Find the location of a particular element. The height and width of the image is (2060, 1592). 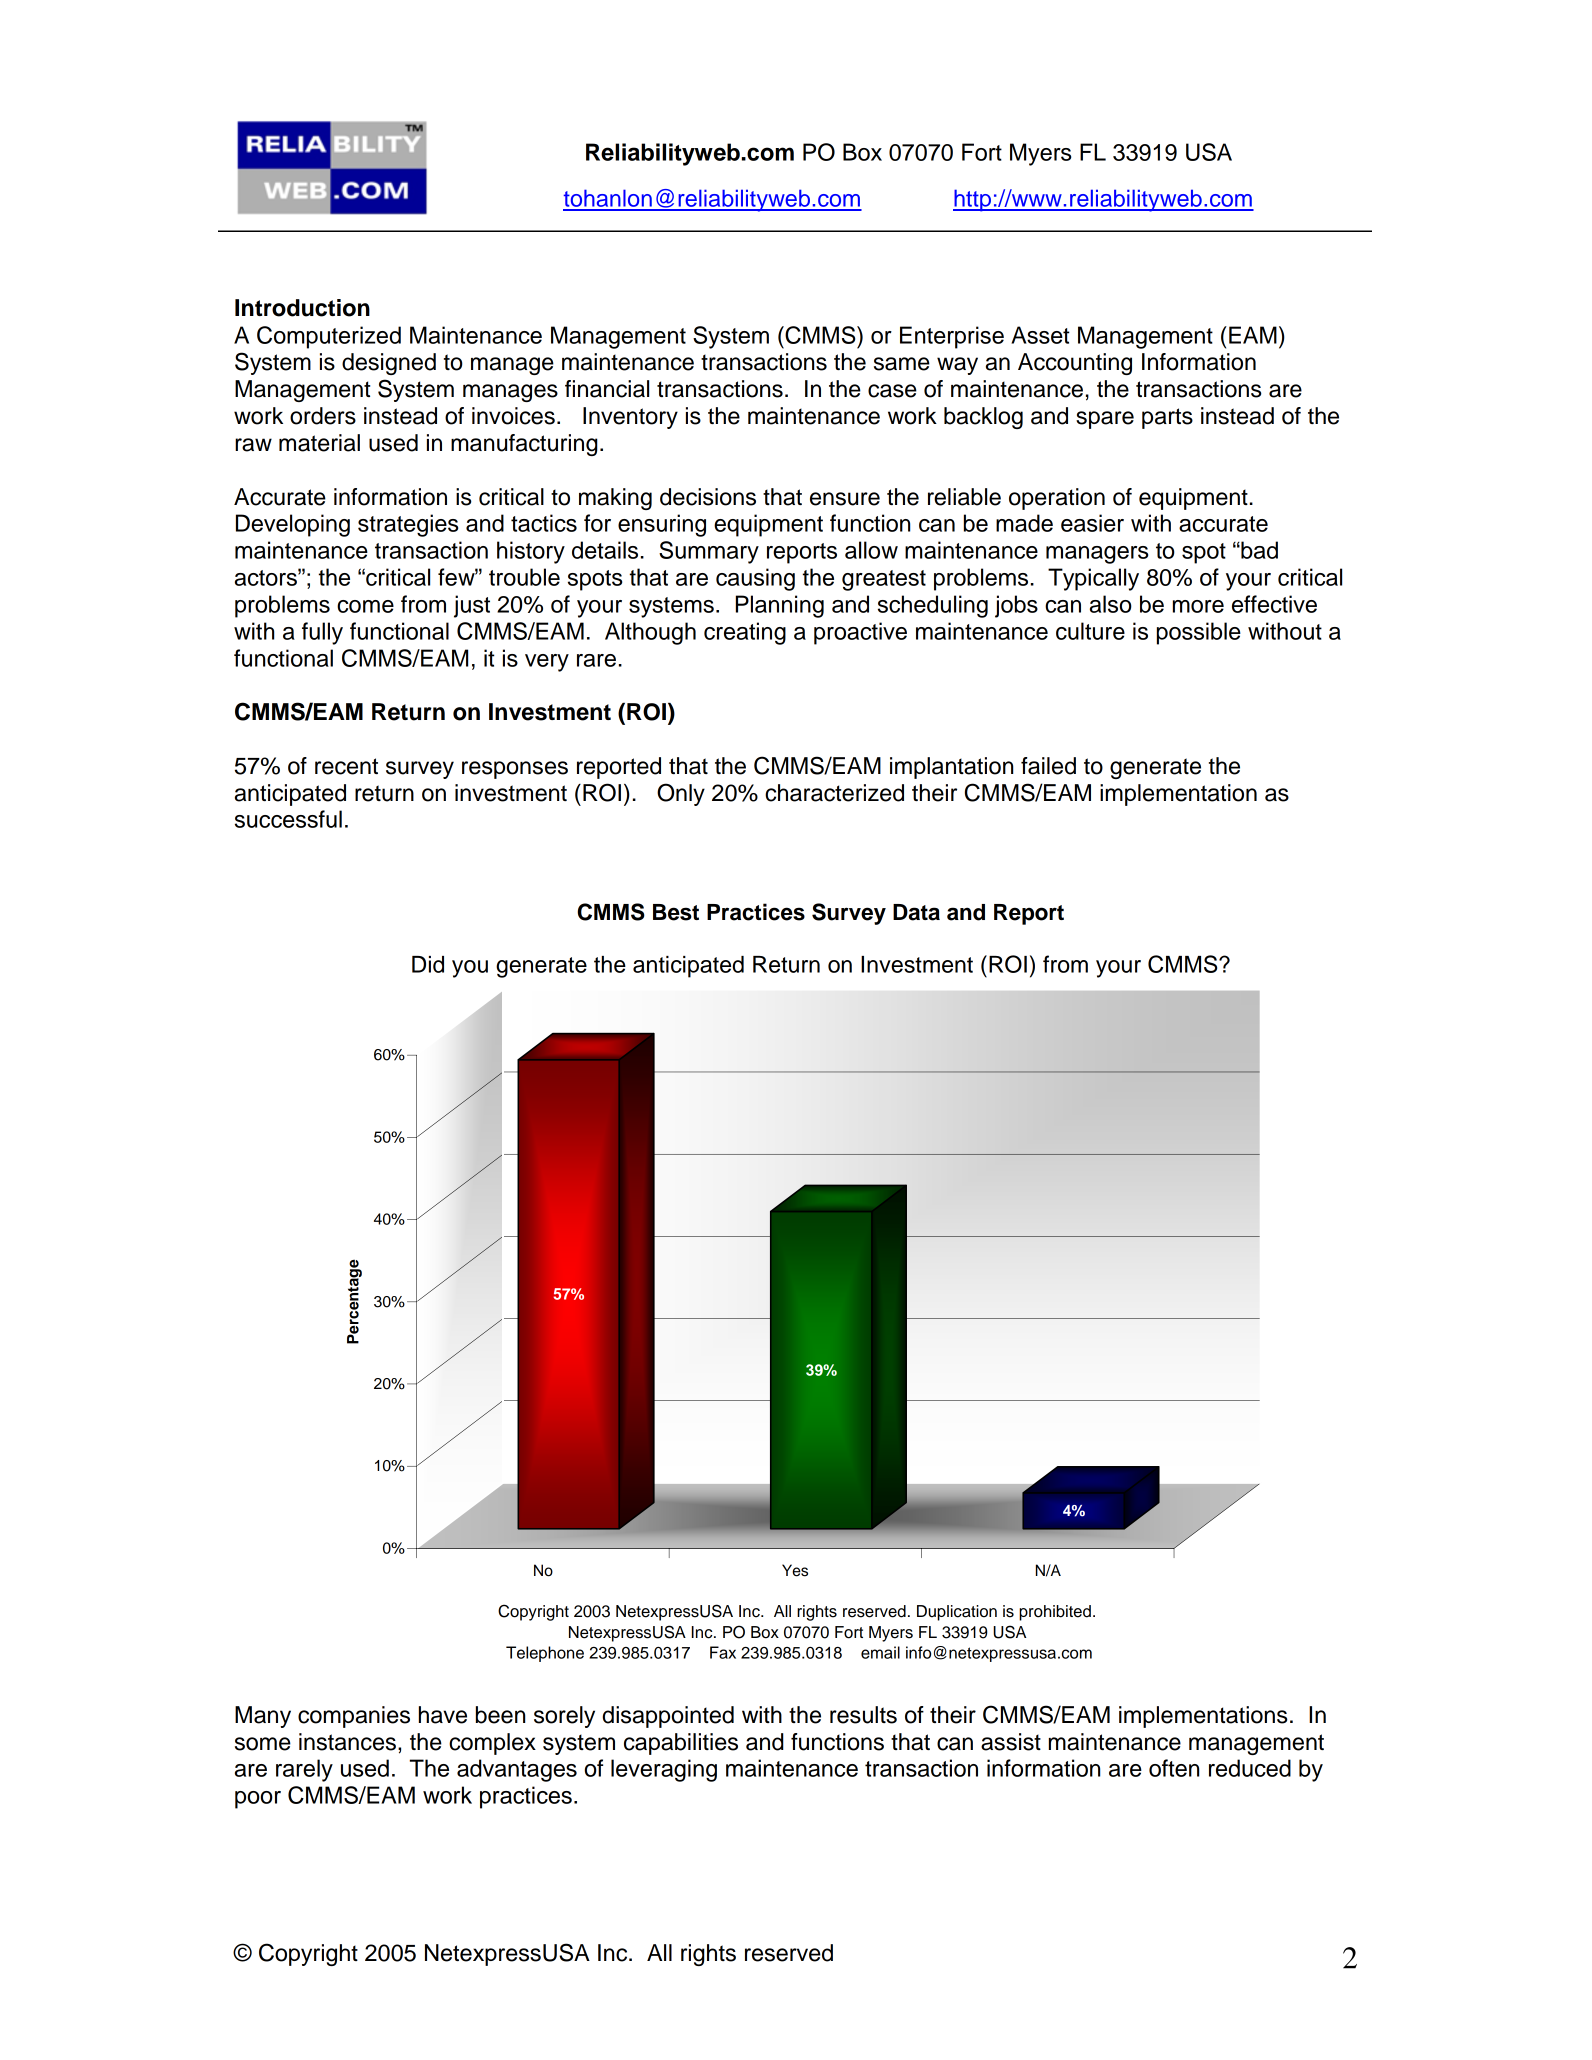

Accounting is located at coordinates (1075, 364).
